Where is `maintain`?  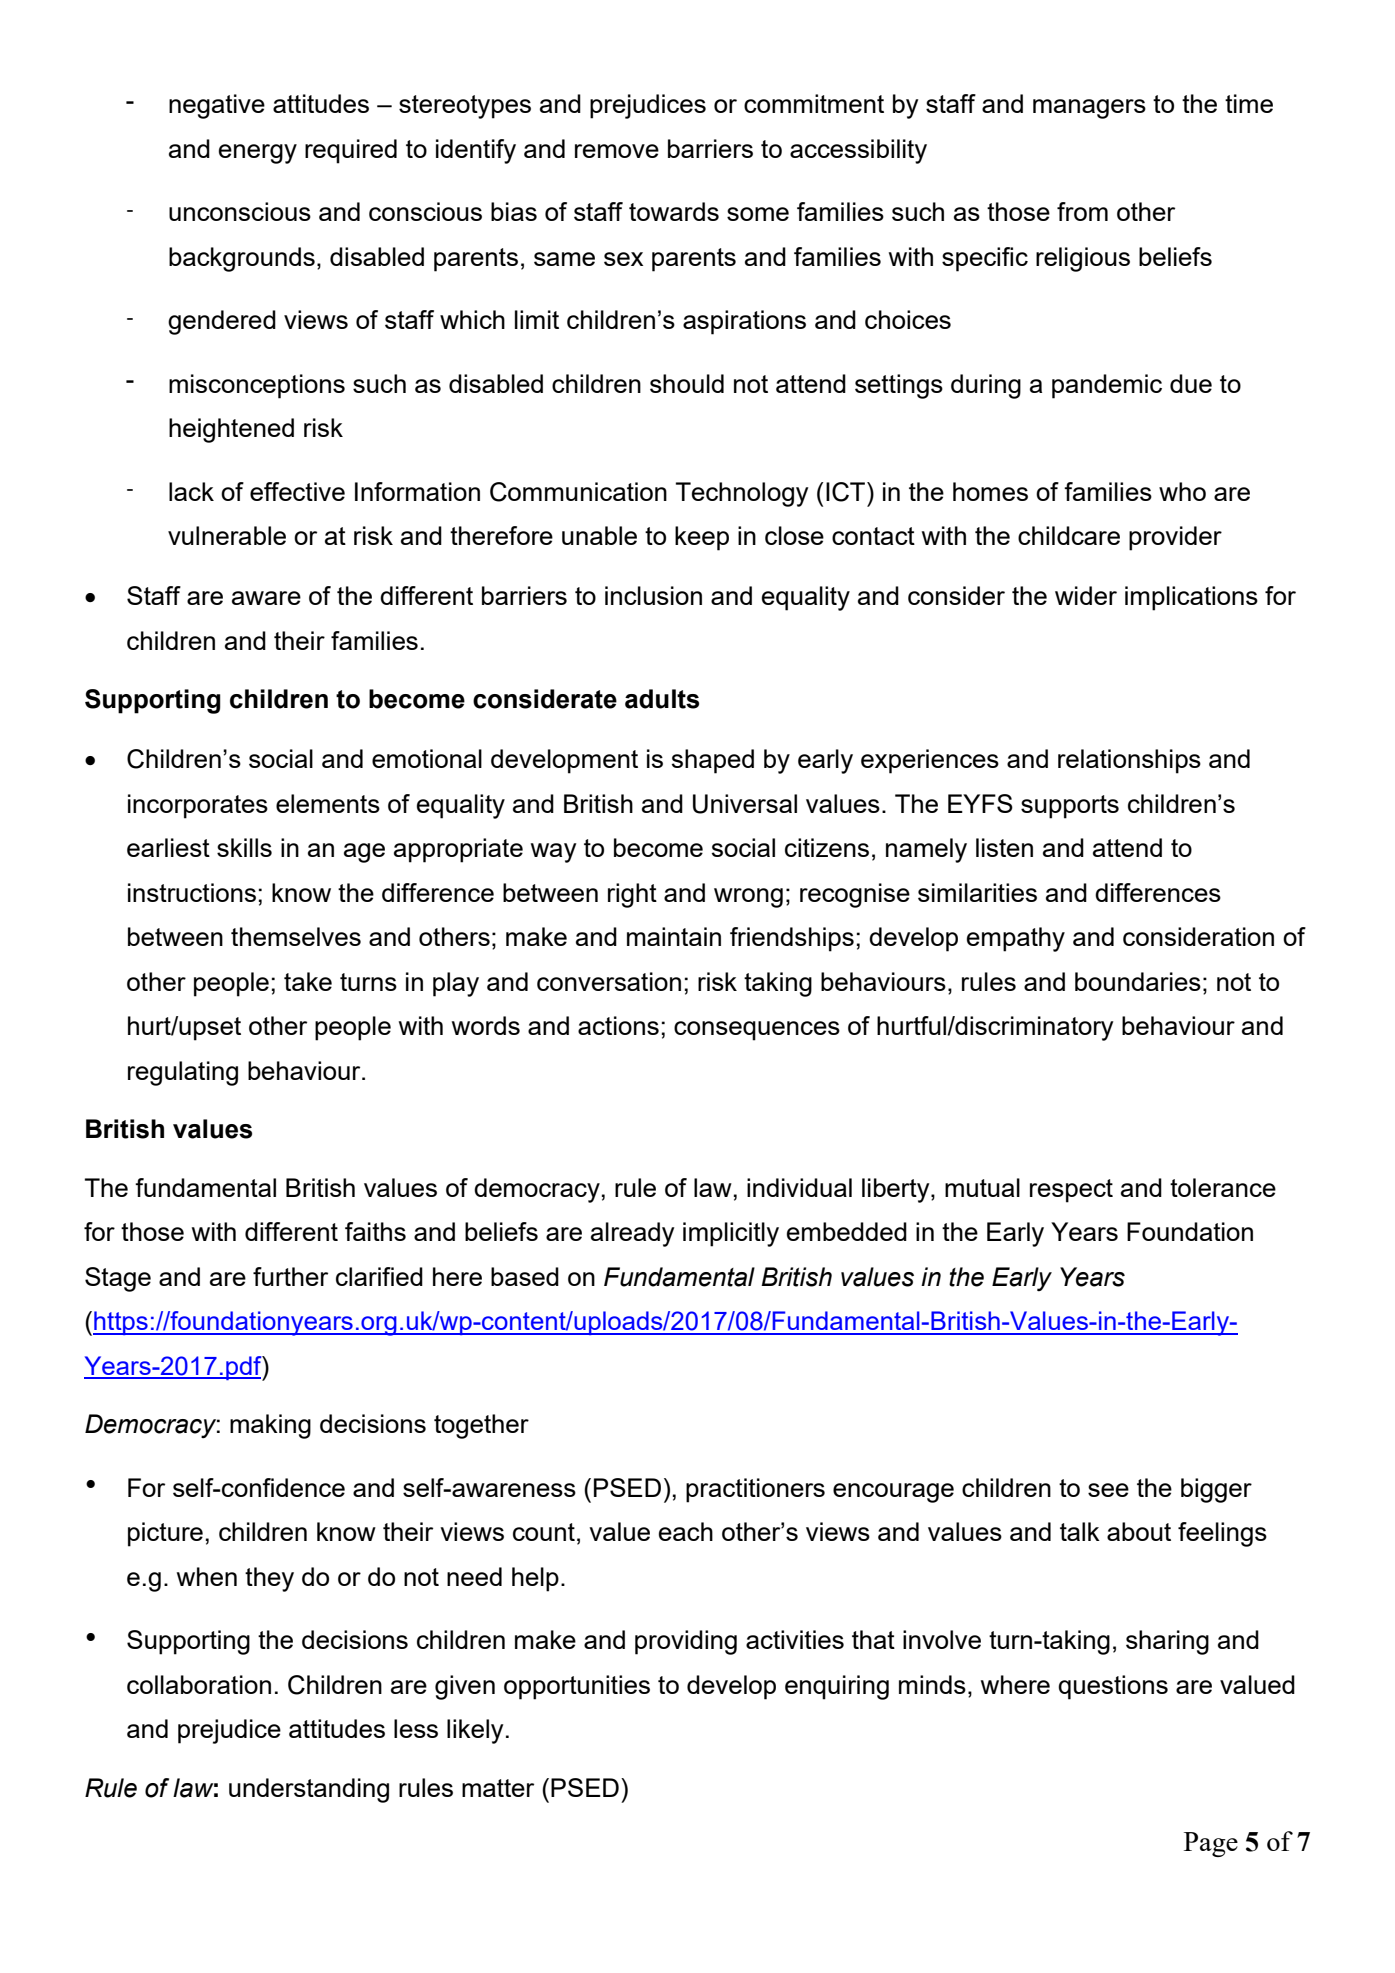 maintain is located at coordinates (674, 936).
